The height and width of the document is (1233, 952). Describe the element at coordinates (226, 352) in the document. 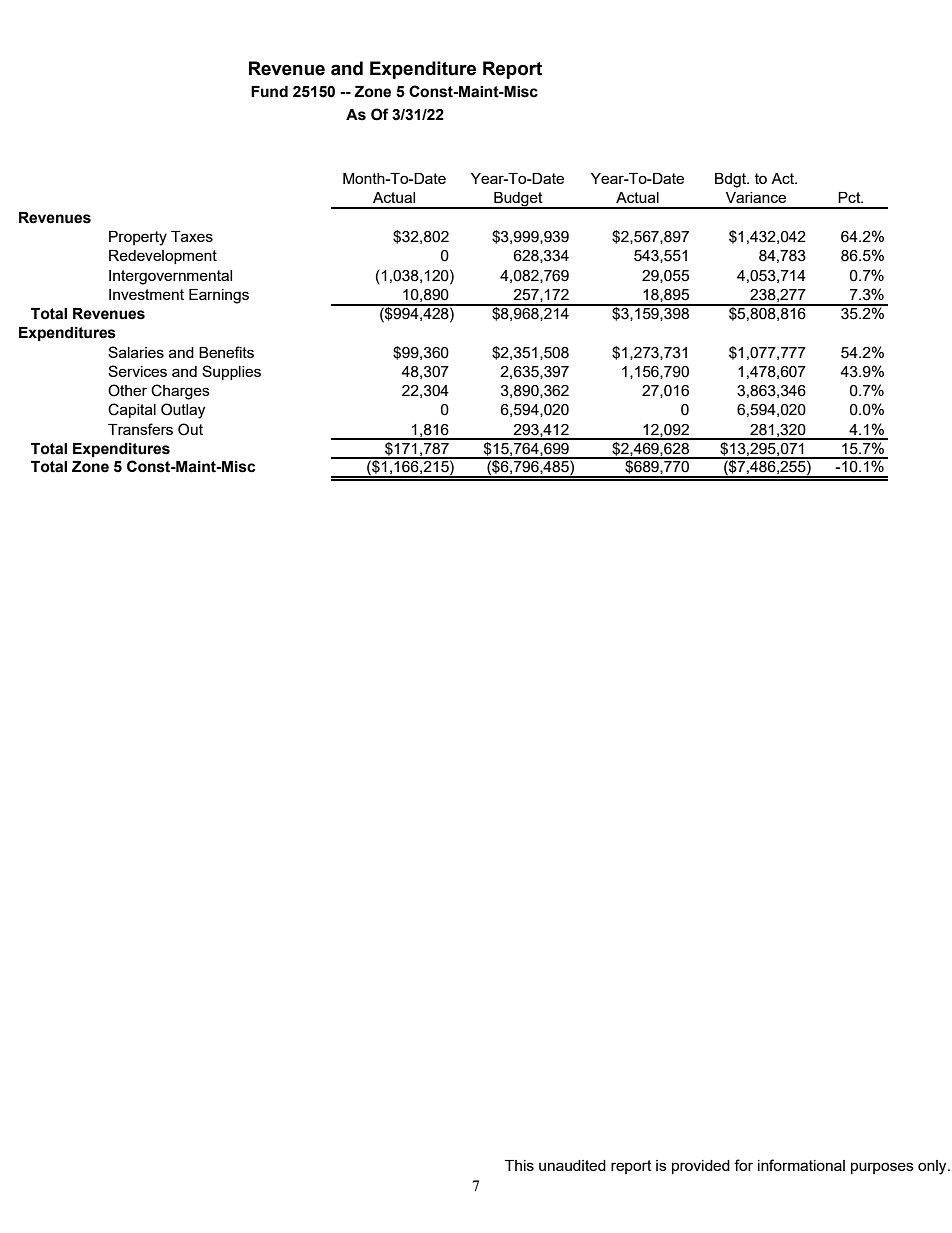

I see `Benefits` at that location.
